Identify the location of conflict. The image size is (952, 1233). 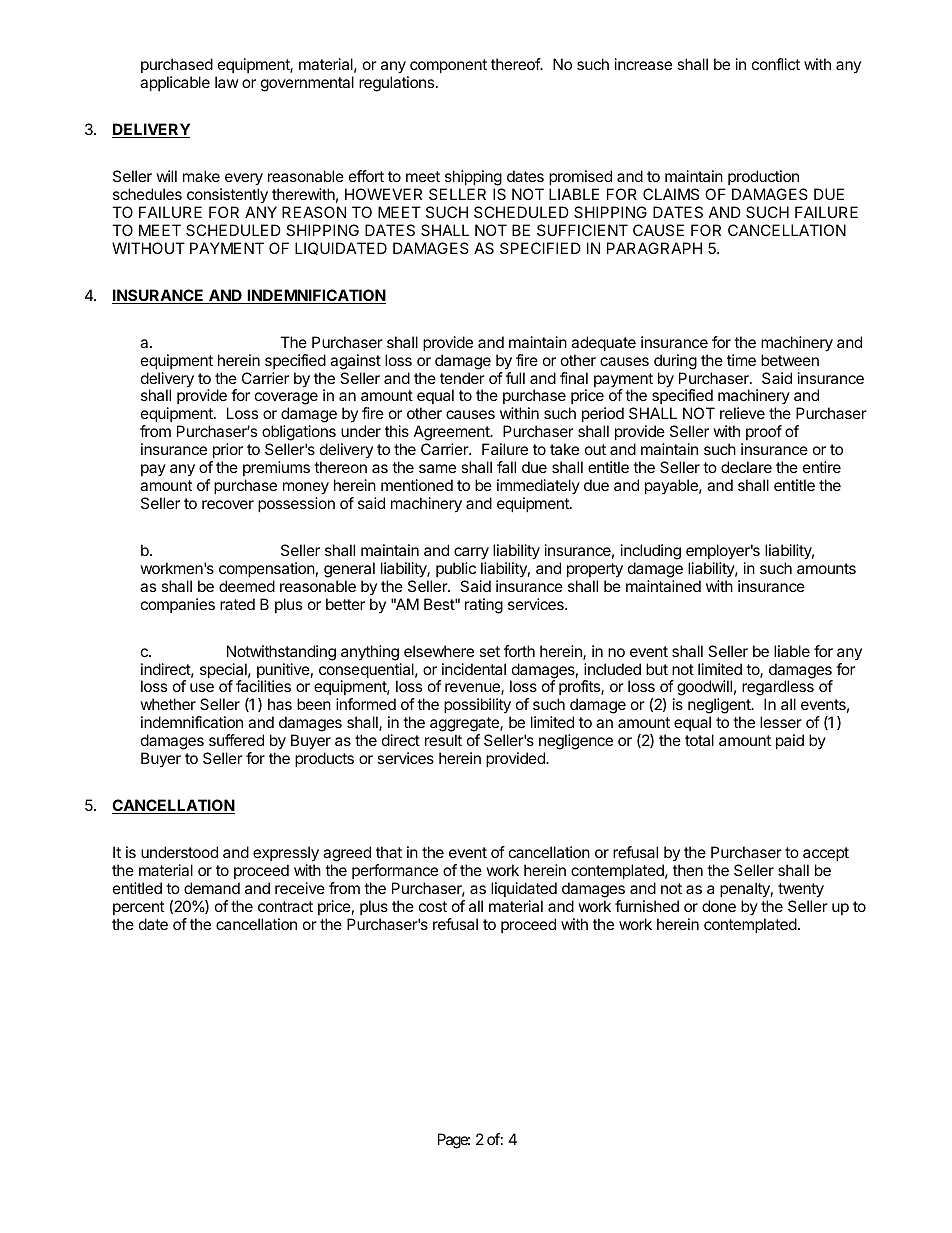
(776, 64).
